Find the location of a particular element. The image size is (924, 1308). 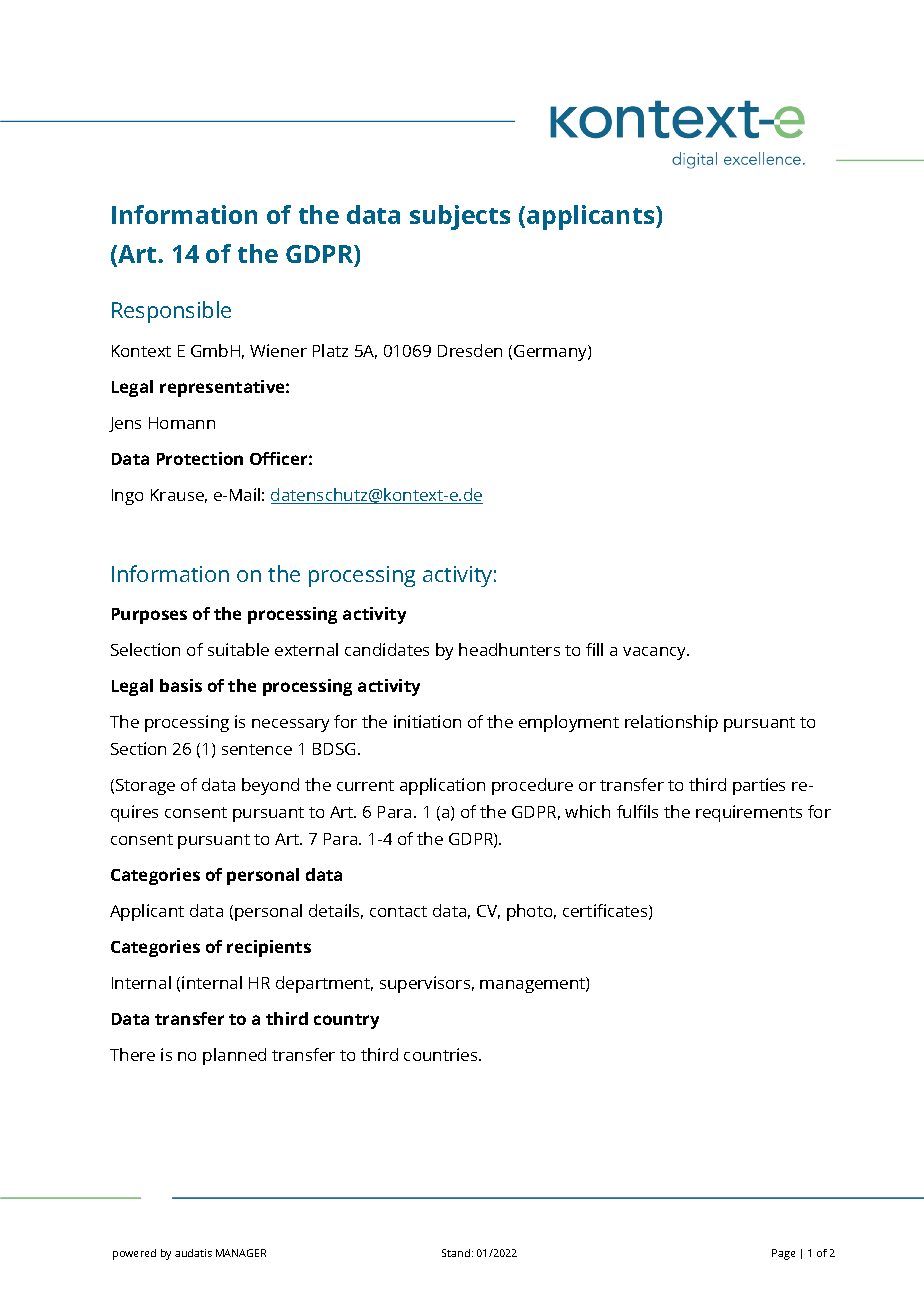

requirements is located at coordinates (749, 813).
